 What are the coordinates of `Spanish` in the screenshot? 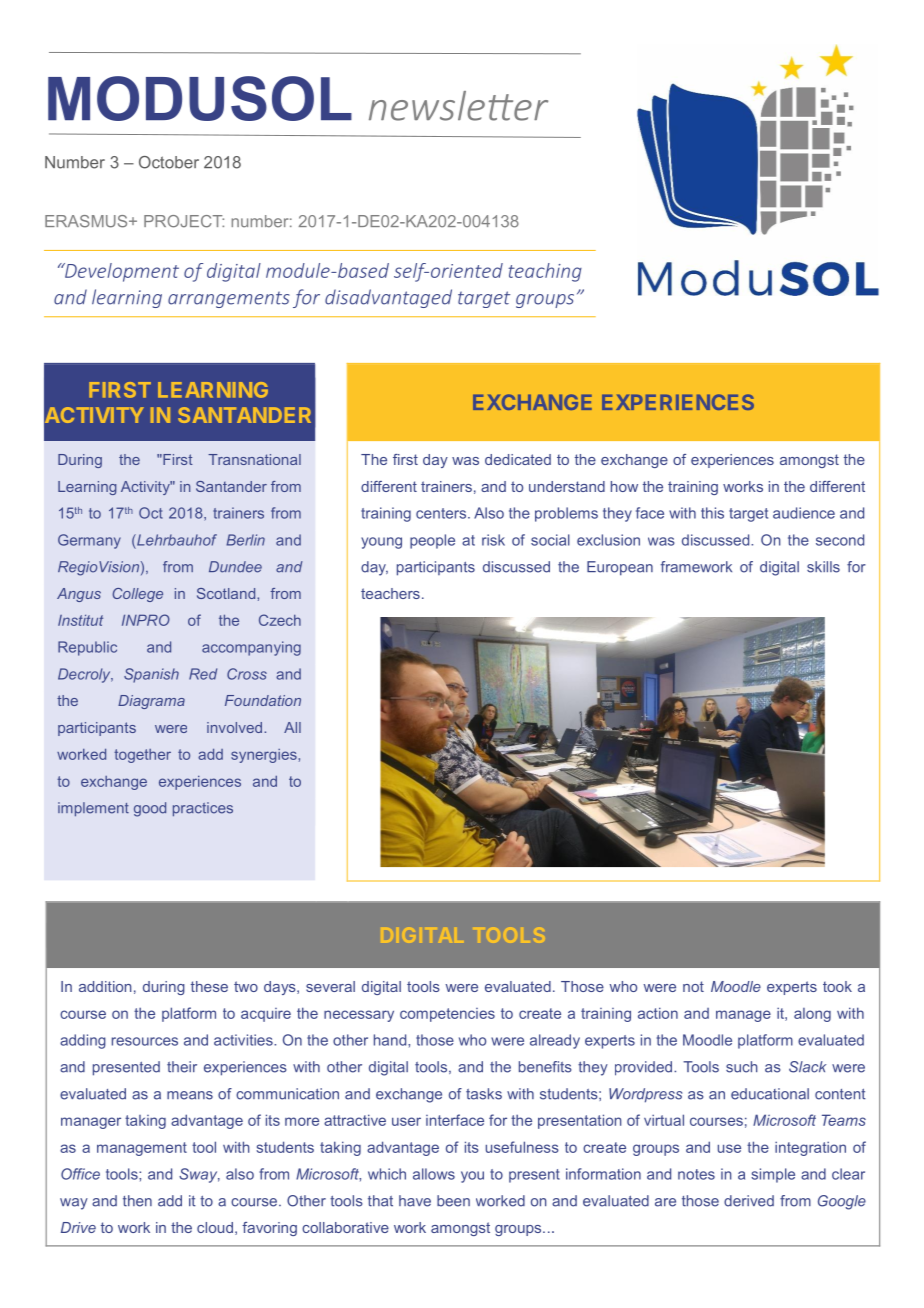 It's located at (151, 675).
